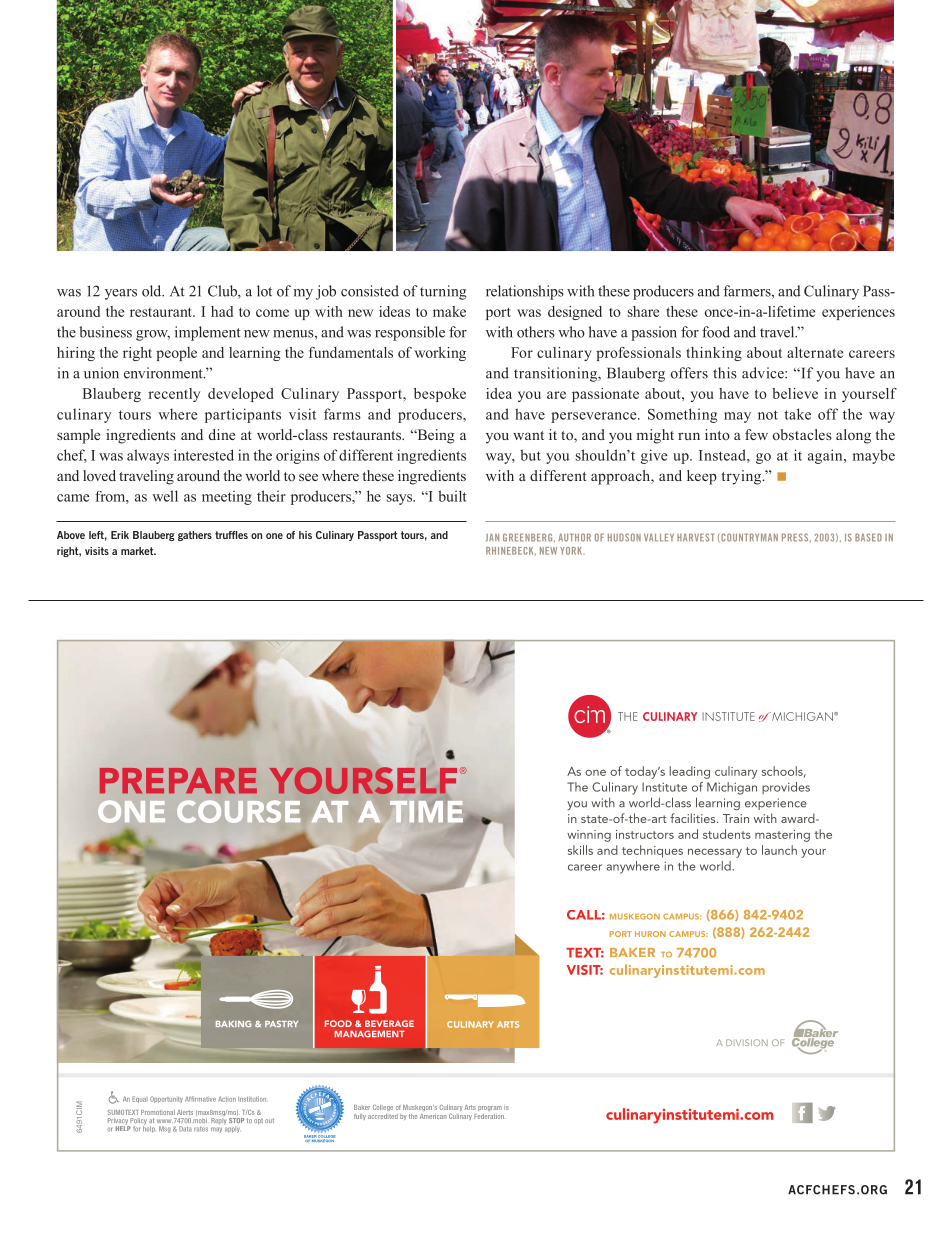  What do you see at coordinates (178, 780) in the screenshot?
I see `PREPARE` at bounding box center [178, 780].
